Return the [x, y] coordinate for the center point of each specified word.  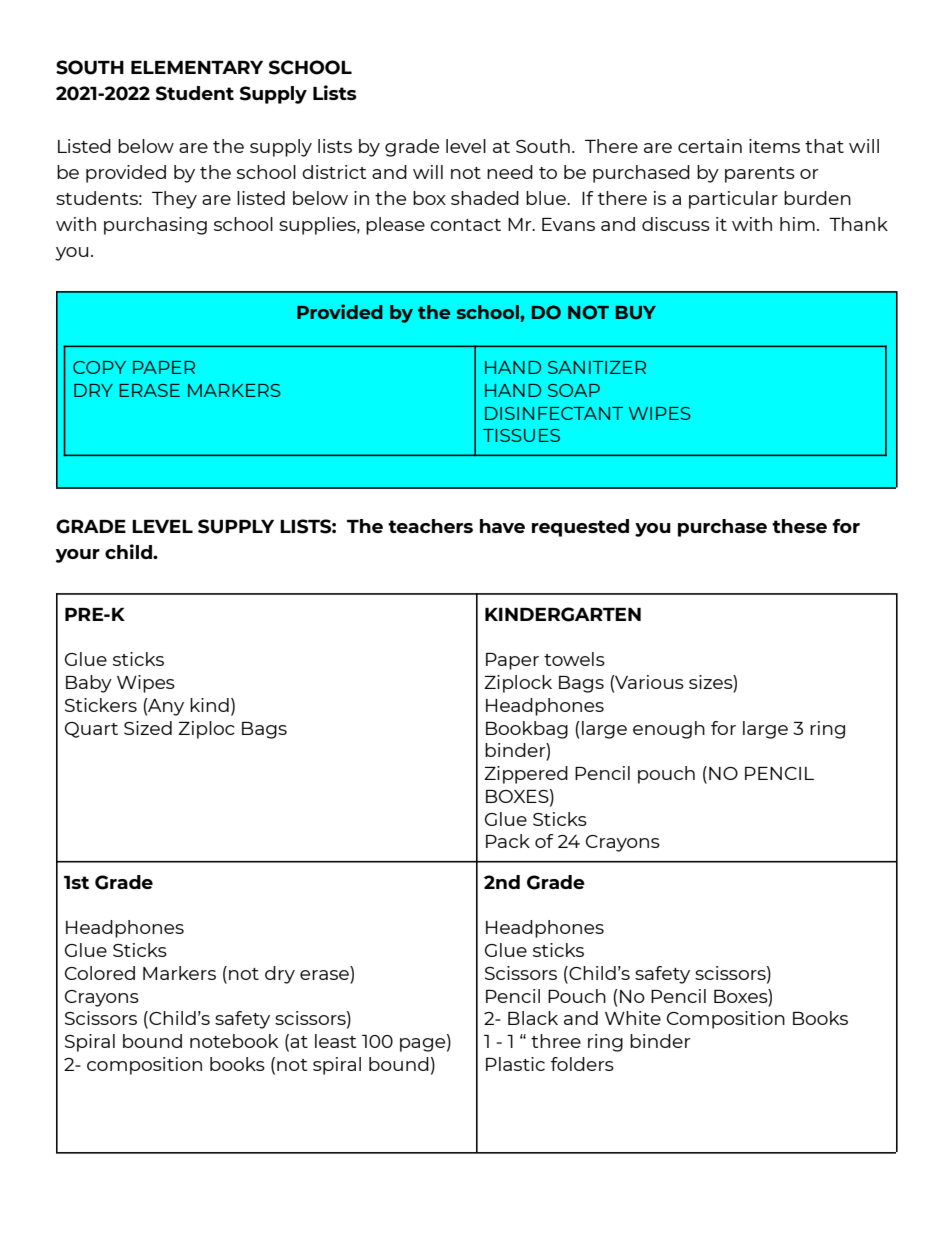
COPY [99, 367]
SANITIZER [597, 367]
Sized [148, 728]
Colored [100, 973]
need [510, 172]
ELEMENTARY [197, 67]
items [774, 146]
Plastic [515, 1064]
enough [669, 730]
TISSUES [521, 435]
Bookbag [527, 730]
